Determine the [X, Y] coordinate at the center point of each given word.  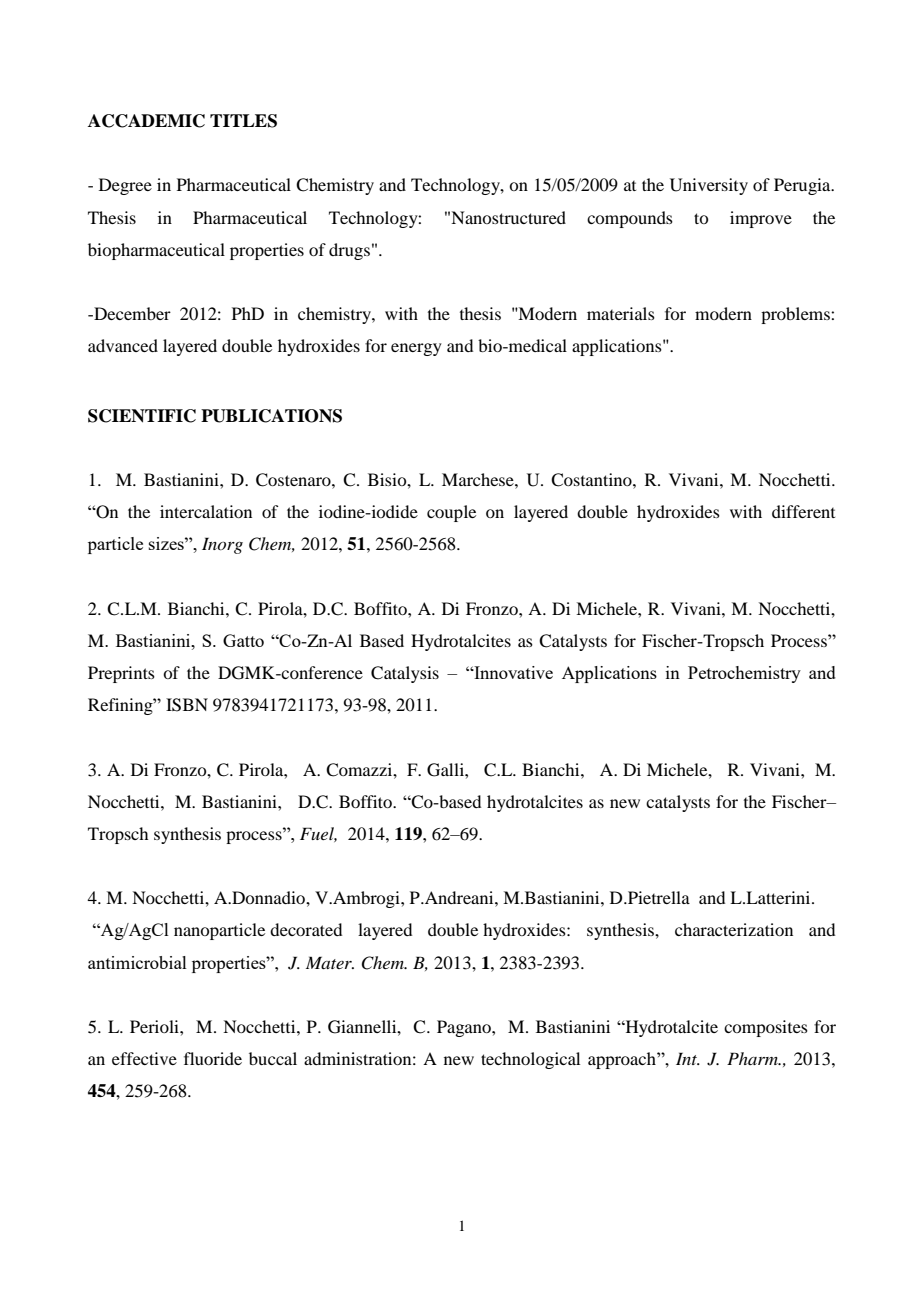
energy [416, 349]
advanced [123, 345]
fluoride [213, 1058]
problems [796, 315]
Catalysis [405, 674]
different [803, 511]
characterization [734, 929]
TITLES [243, 121]
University [709, 186]
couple [451, 513]
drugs [349, 251]
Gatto [243, 640]
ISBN [187, 705]
